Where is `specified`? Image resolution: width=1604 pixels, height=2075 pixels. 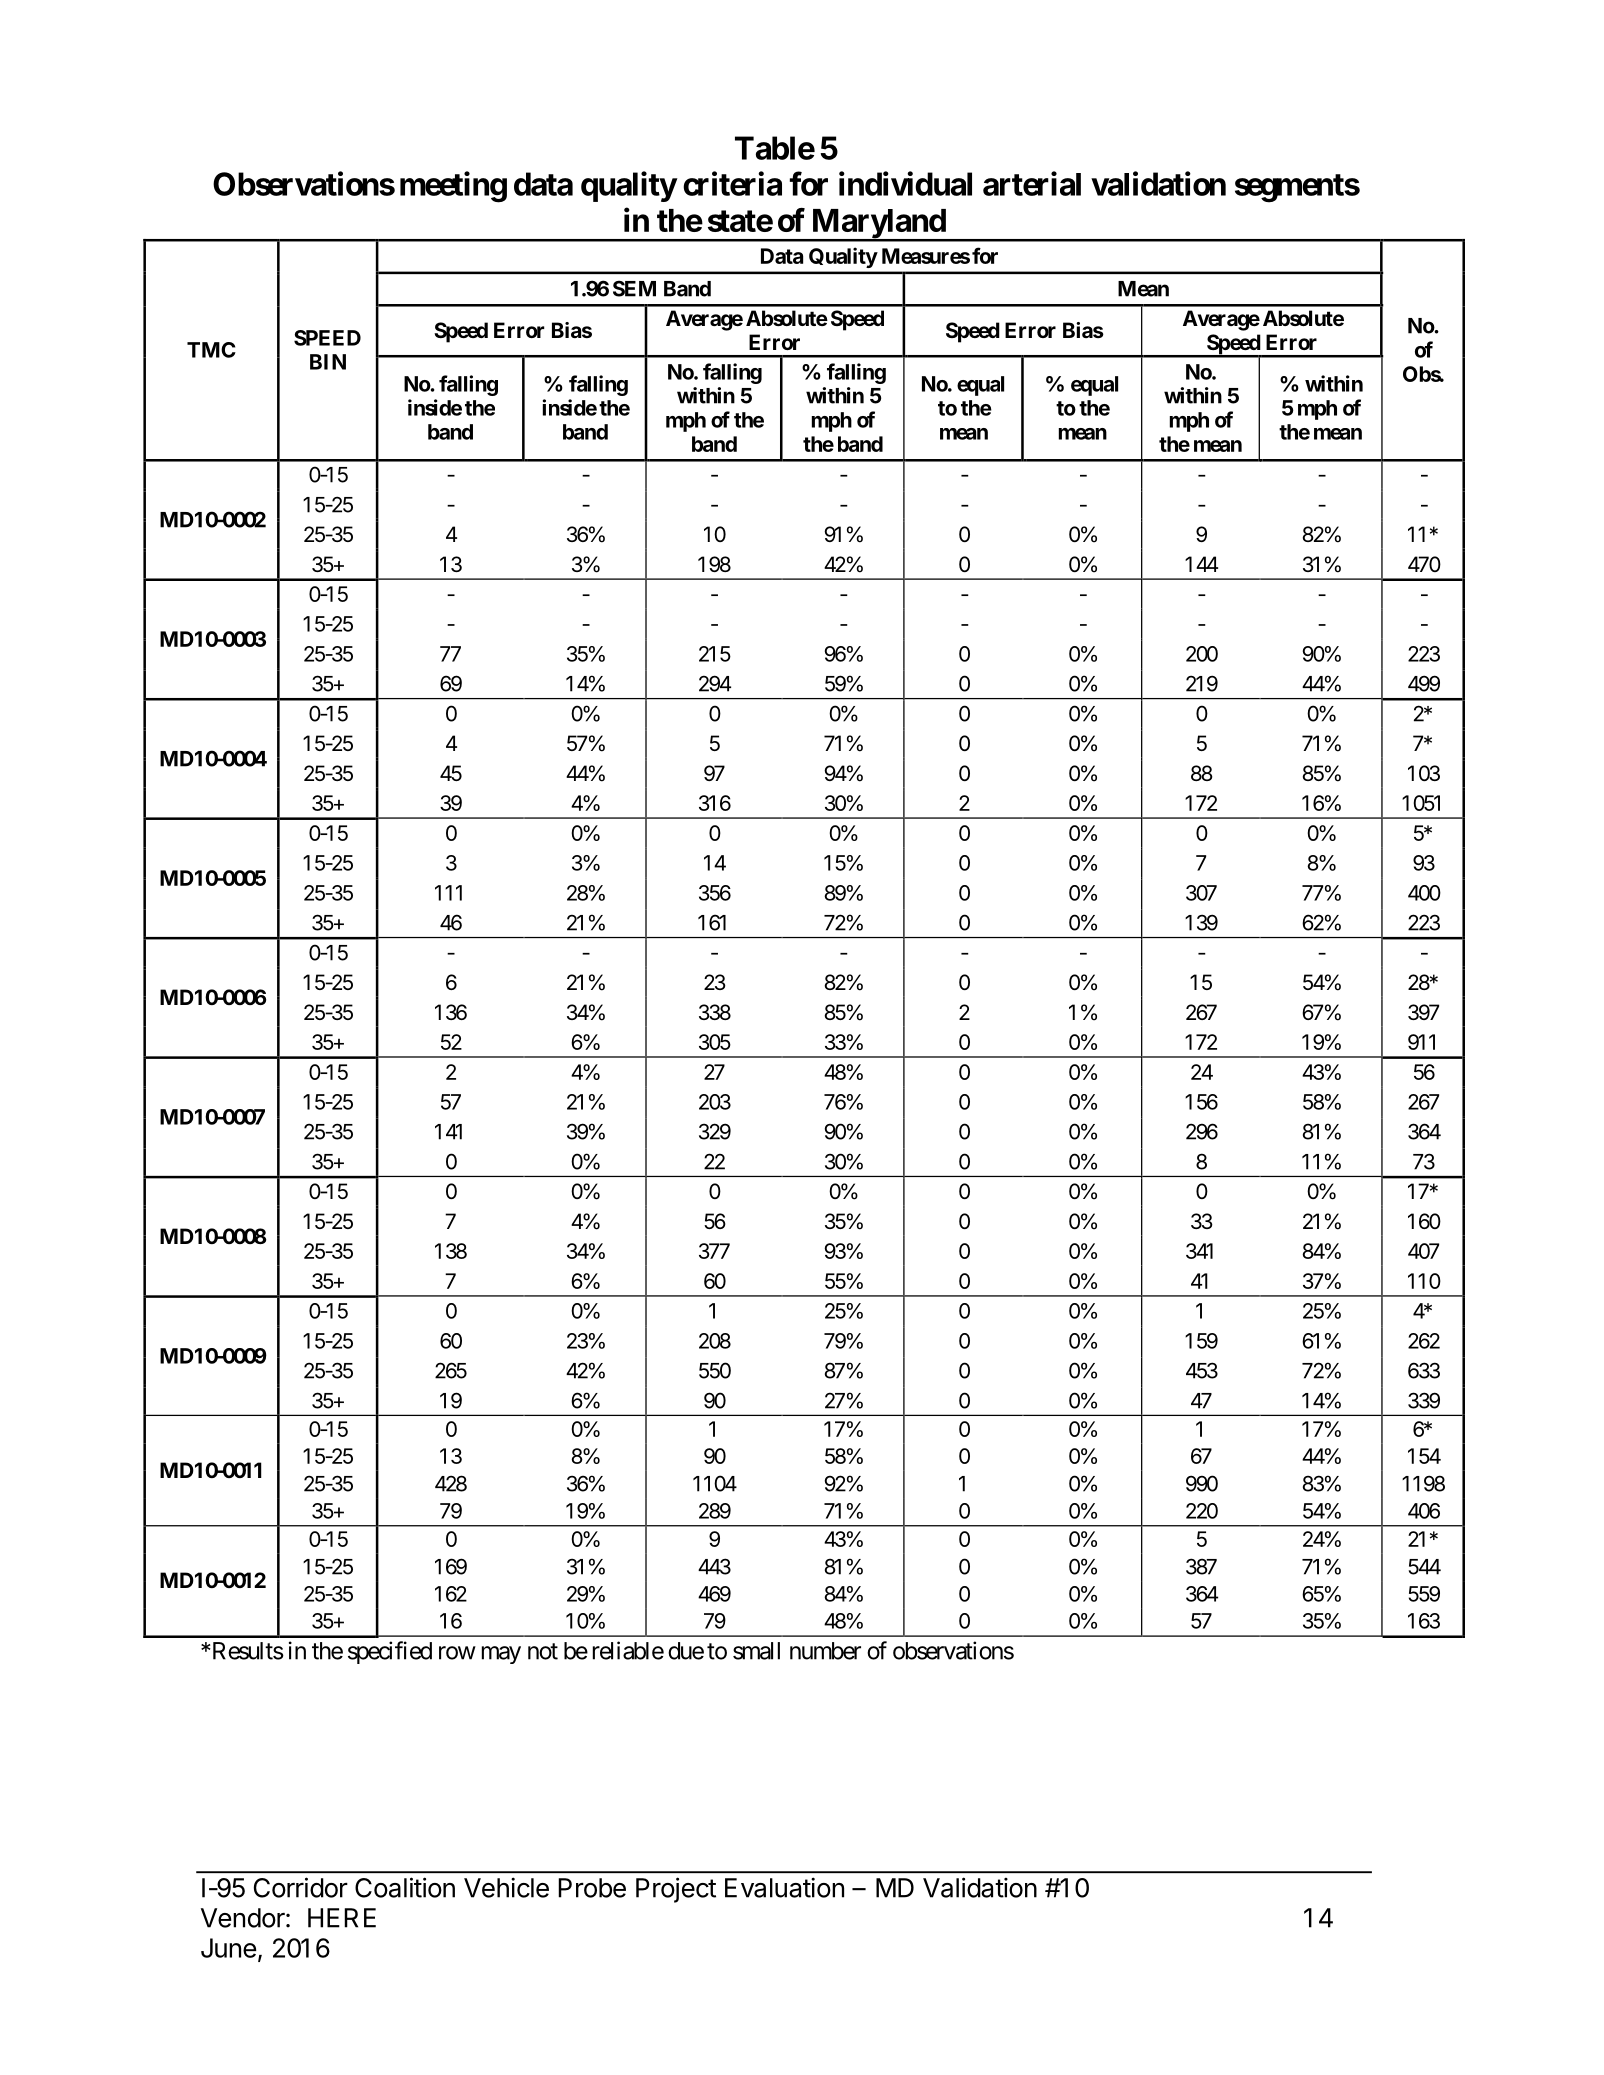
specified is located at coordinates (390, 1652).
